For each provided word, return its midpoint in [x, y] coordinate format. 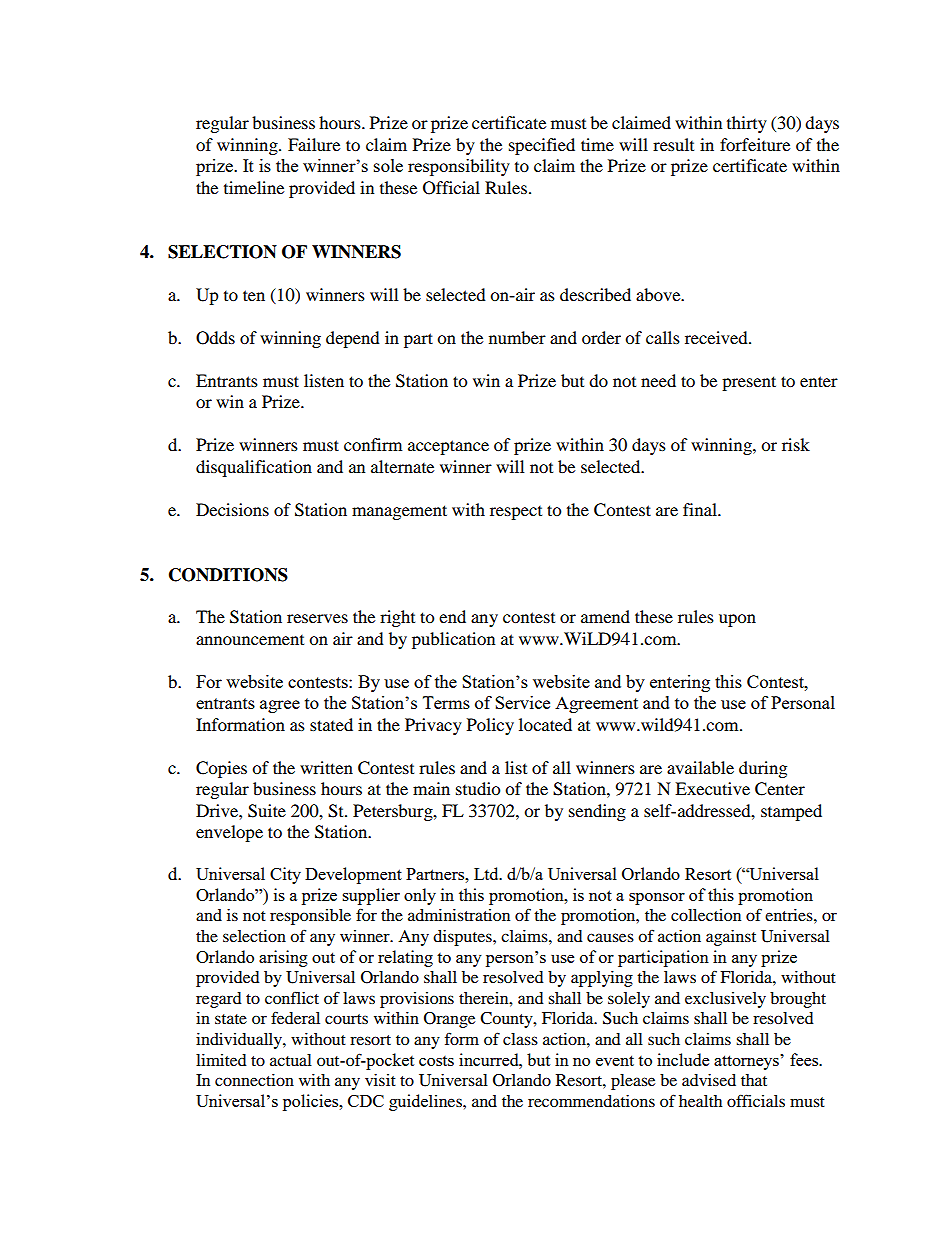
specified [542, 146]
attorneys [747, 1062]
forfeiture [755, 144]
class [520, 1039]
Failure [314, 144]
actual [291, 1060]
